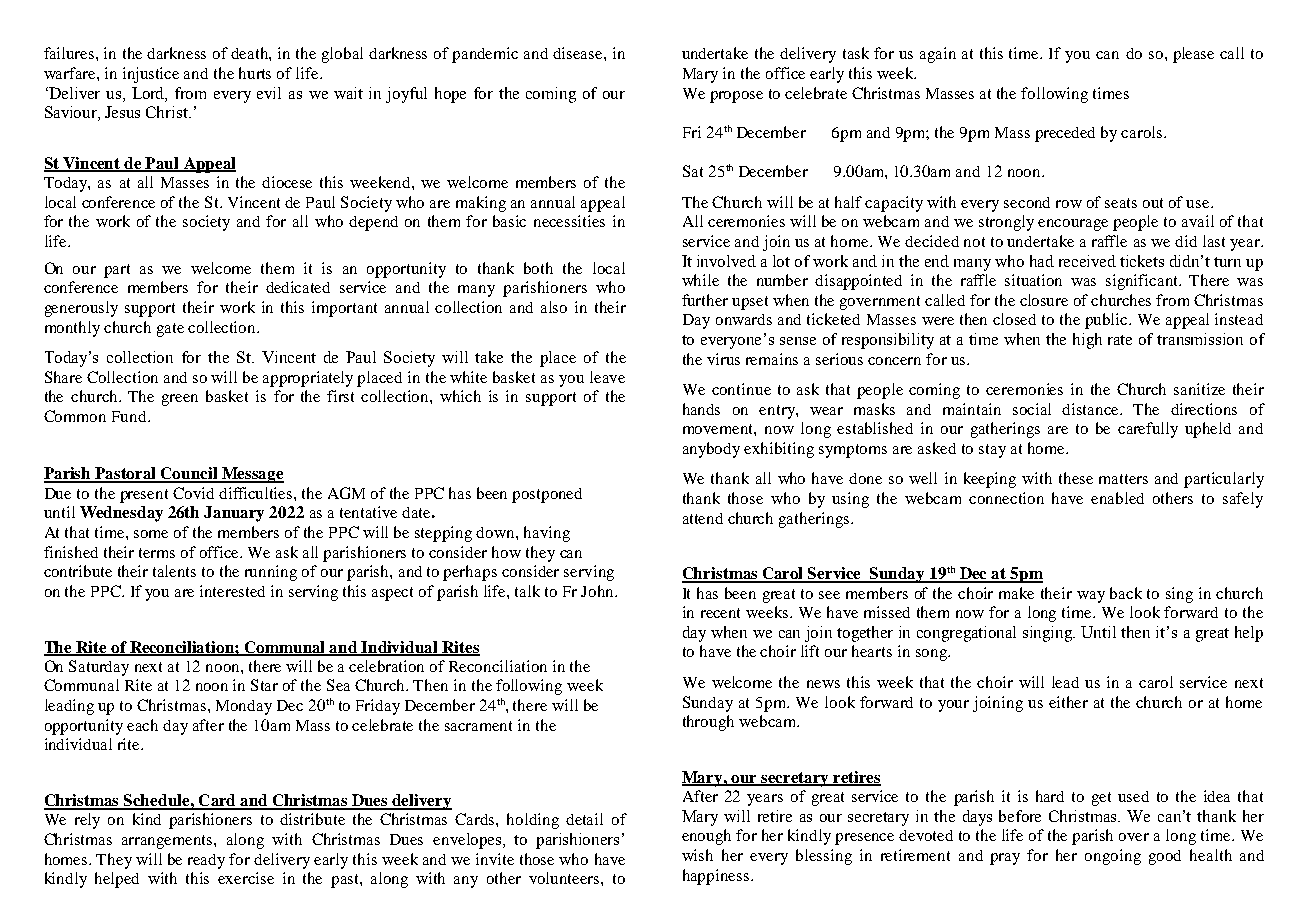 The height and width of the image is (924, 1308). What do you see at coordinates (232, 591) in the image?
I see `interested` at bounding box center [232, 591].
